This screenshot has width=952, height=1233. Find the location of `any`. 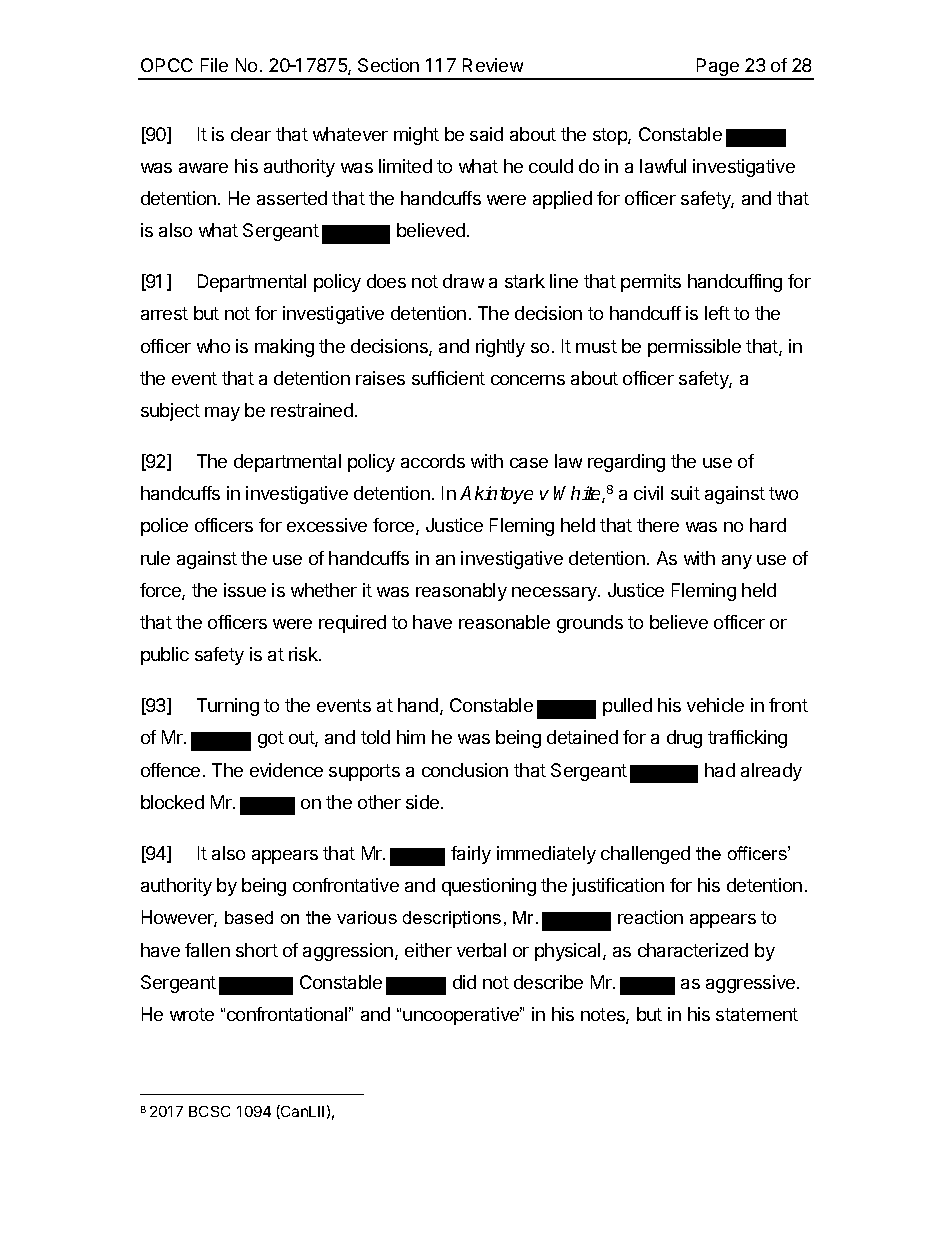

any is located at coordinates (737, 562).
